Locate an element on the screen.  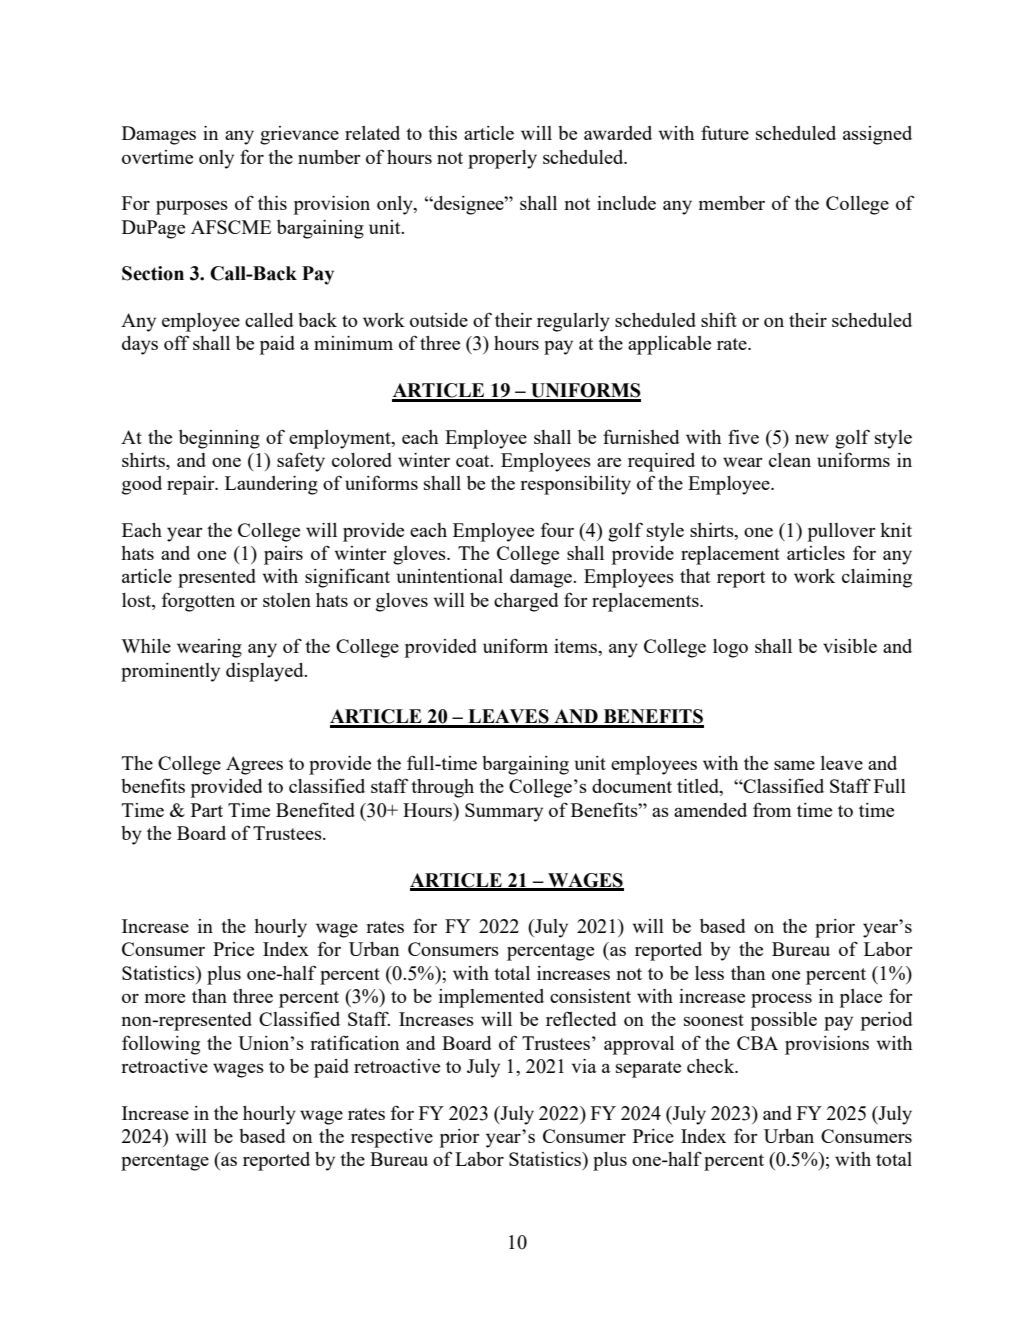
charged is located at coordinates (526, 602).
